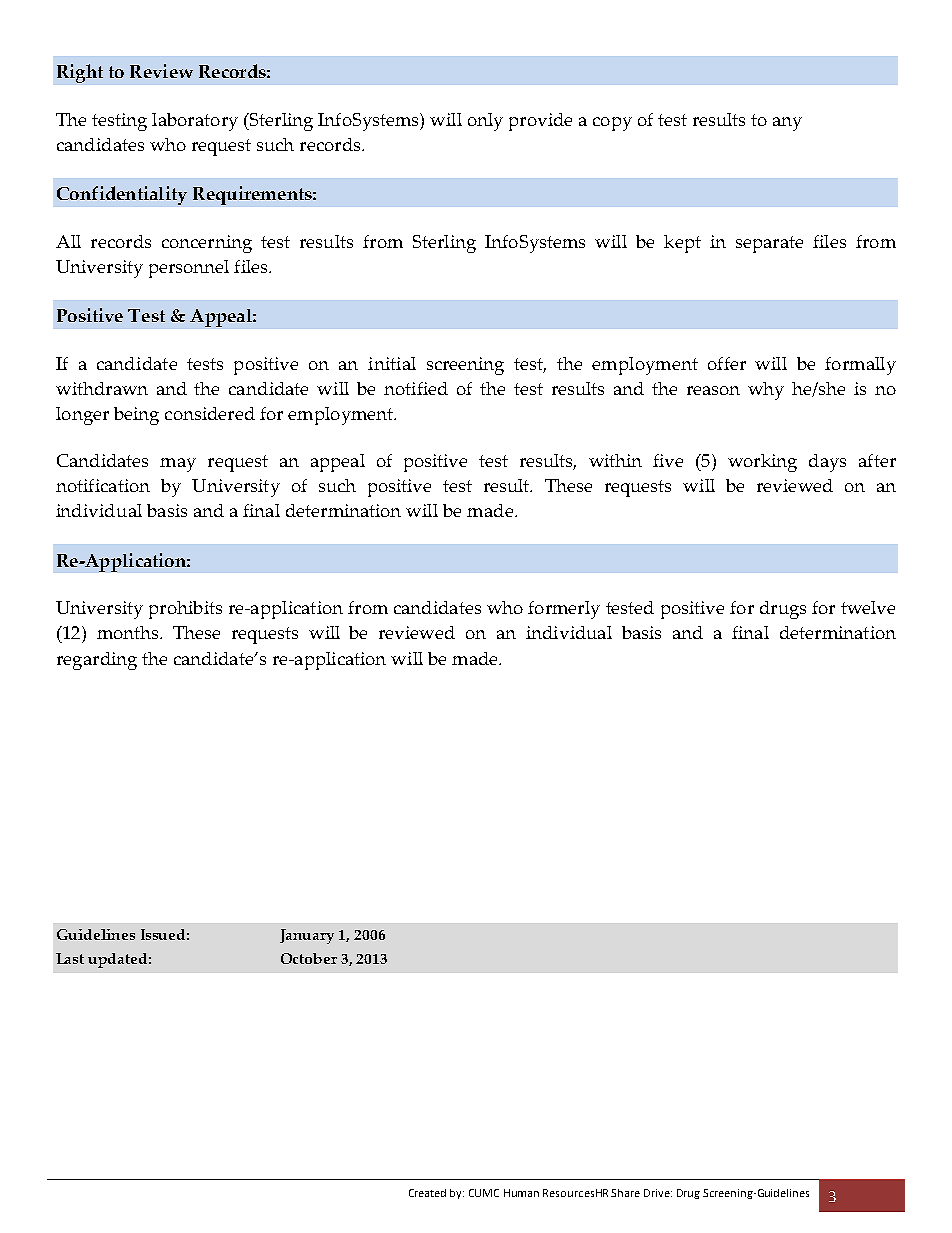  What do you see at coordinates (416, 388) in the image?
I see `notified` at bounding box center [416, 388].
